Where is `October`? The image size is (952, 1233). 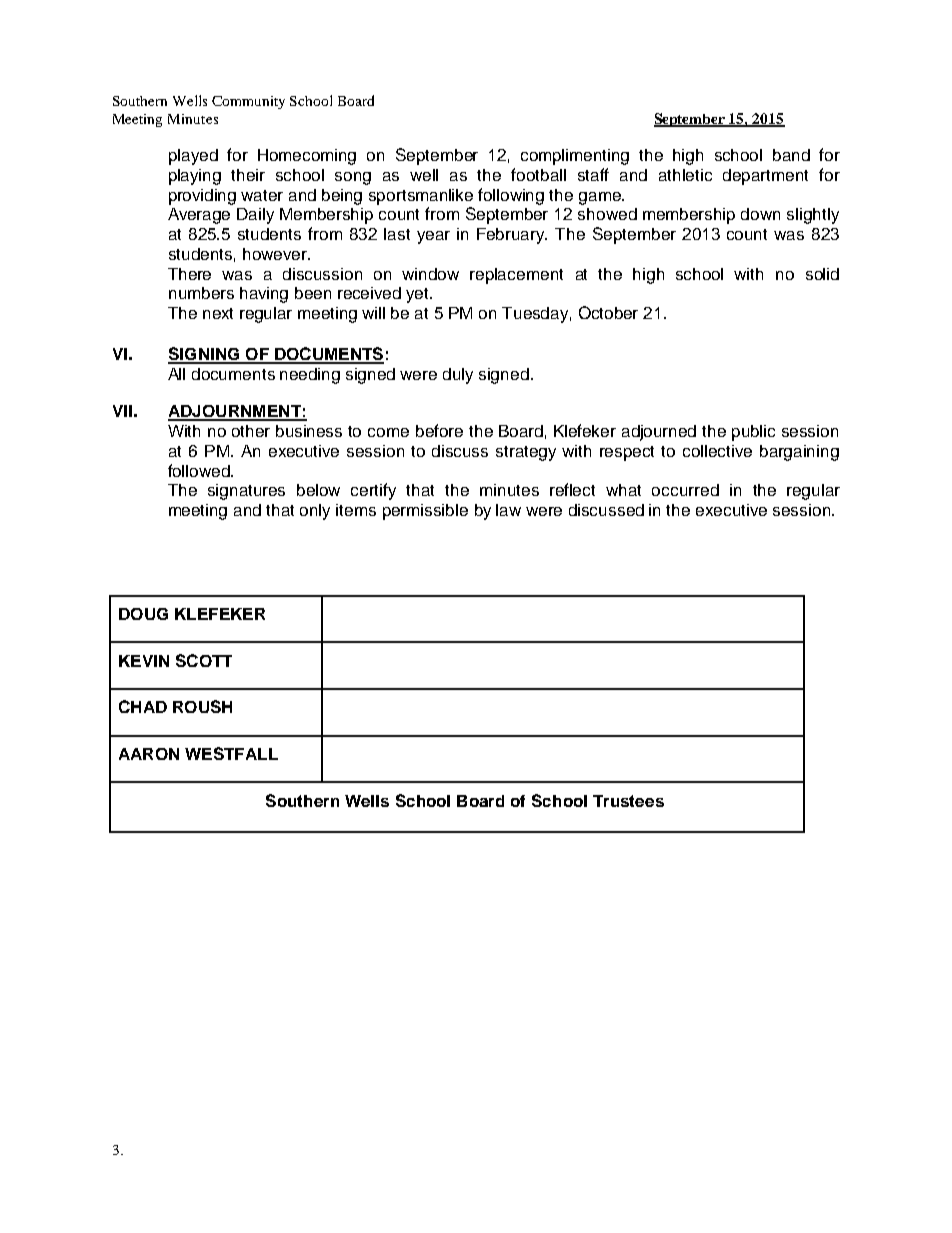 October is located at coordinates (608, 312).
